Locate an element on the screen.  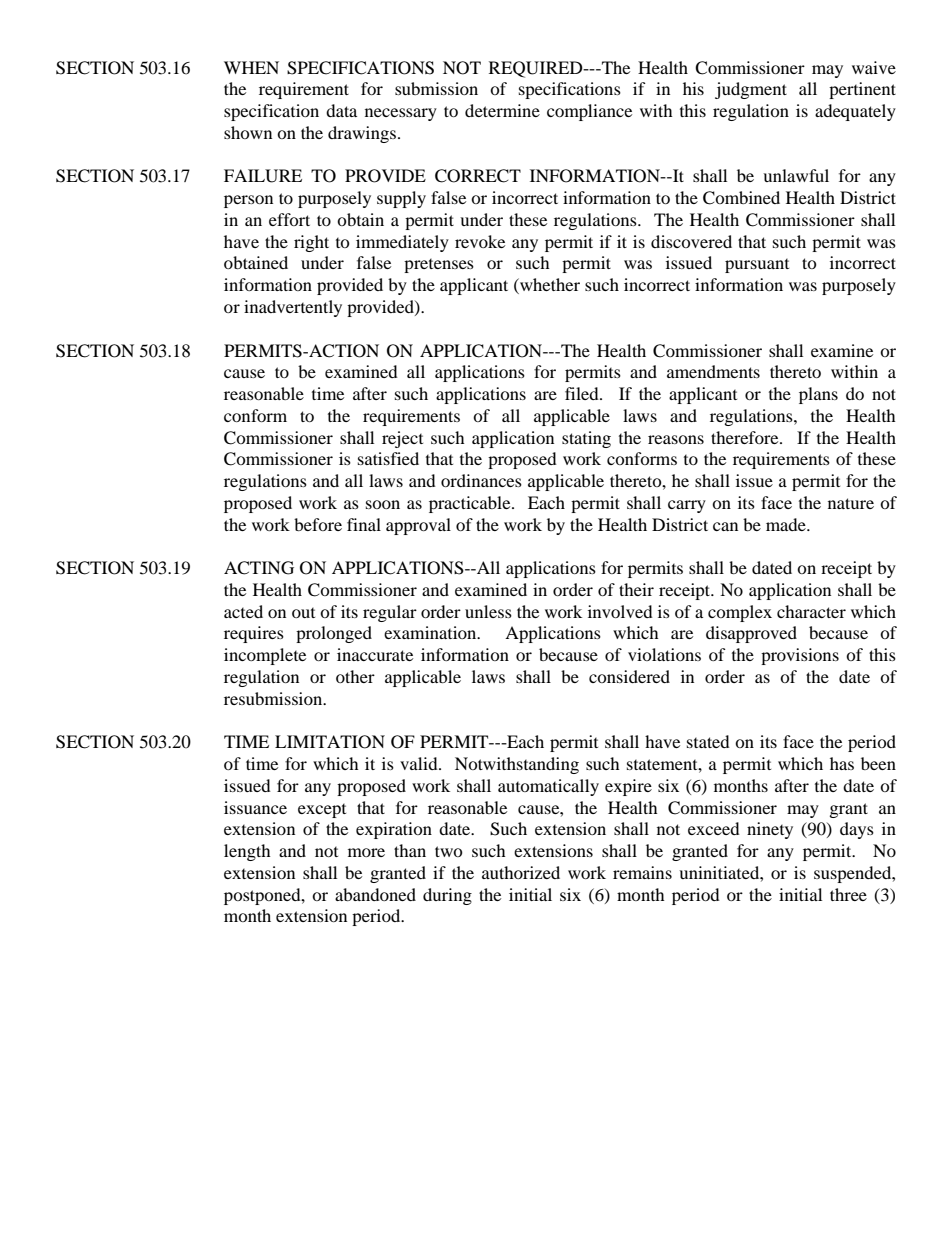
authorized is located at coordinates (521, 872).
